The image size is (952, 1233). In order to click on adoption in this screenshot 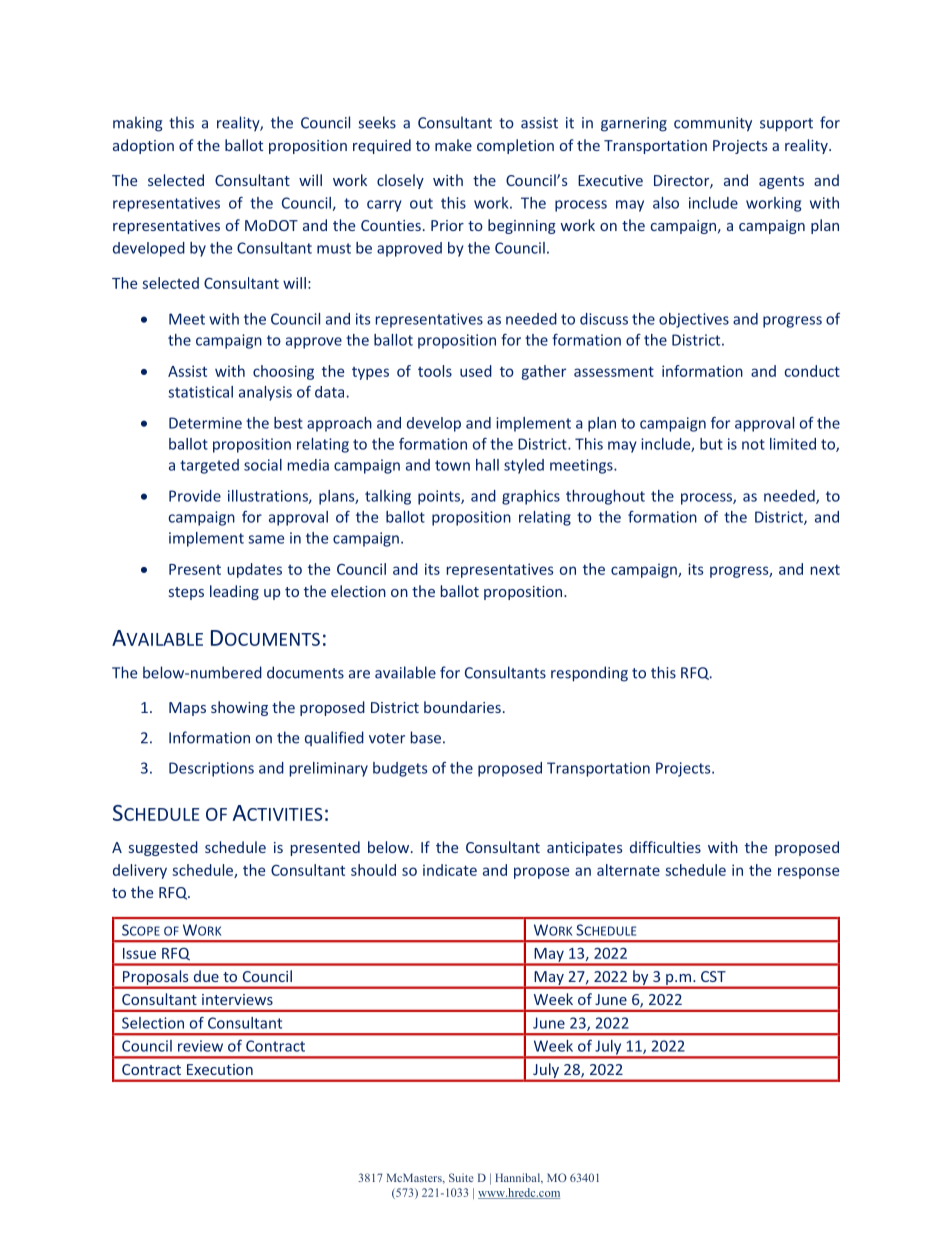, I will do `click(143, 146)`.
